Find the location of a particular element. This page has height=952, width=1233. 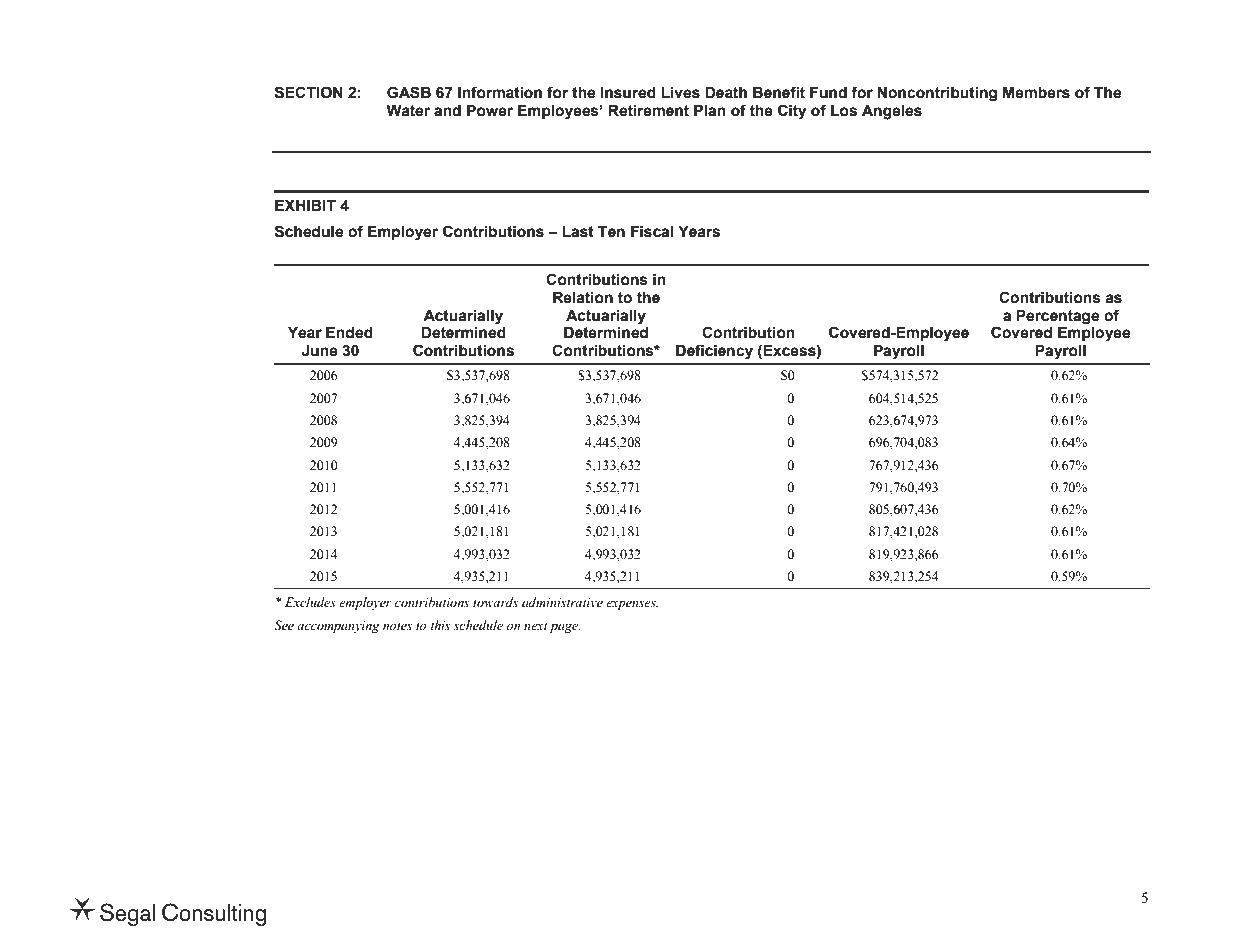

Fiscal is located at coordinates (652, 232).
